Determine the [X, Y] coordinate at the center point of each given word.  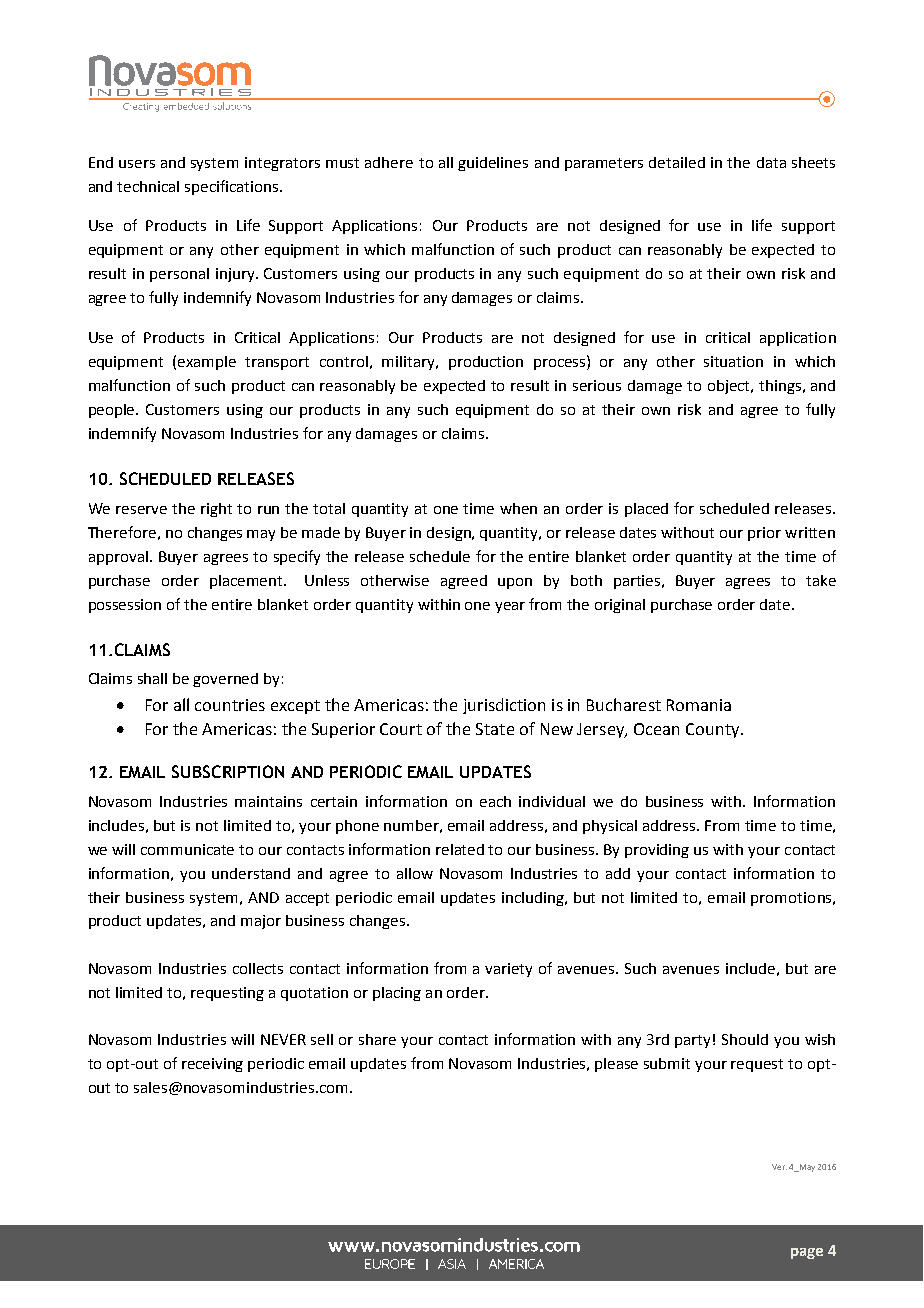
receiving [212, 1065]
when [518, 508]
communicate [187, 849]
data [771, 162]
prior [764, 534]
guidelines [493, 164]
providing [657, 851]
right [216, 510]
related [460, 849]
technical [148, 186]
